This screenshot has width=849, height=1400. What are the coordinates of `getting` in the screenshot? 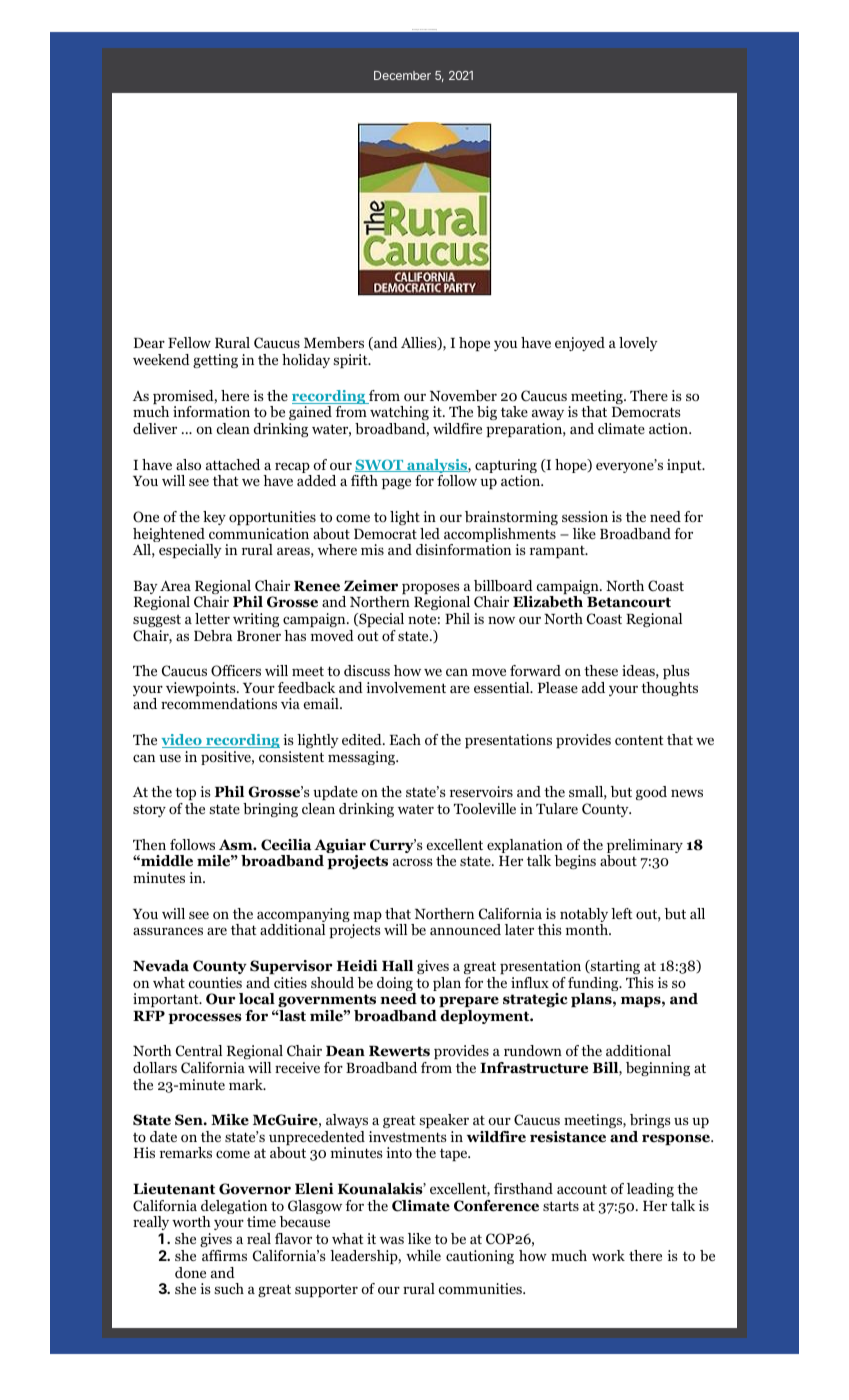 It's located at (215, 361).
